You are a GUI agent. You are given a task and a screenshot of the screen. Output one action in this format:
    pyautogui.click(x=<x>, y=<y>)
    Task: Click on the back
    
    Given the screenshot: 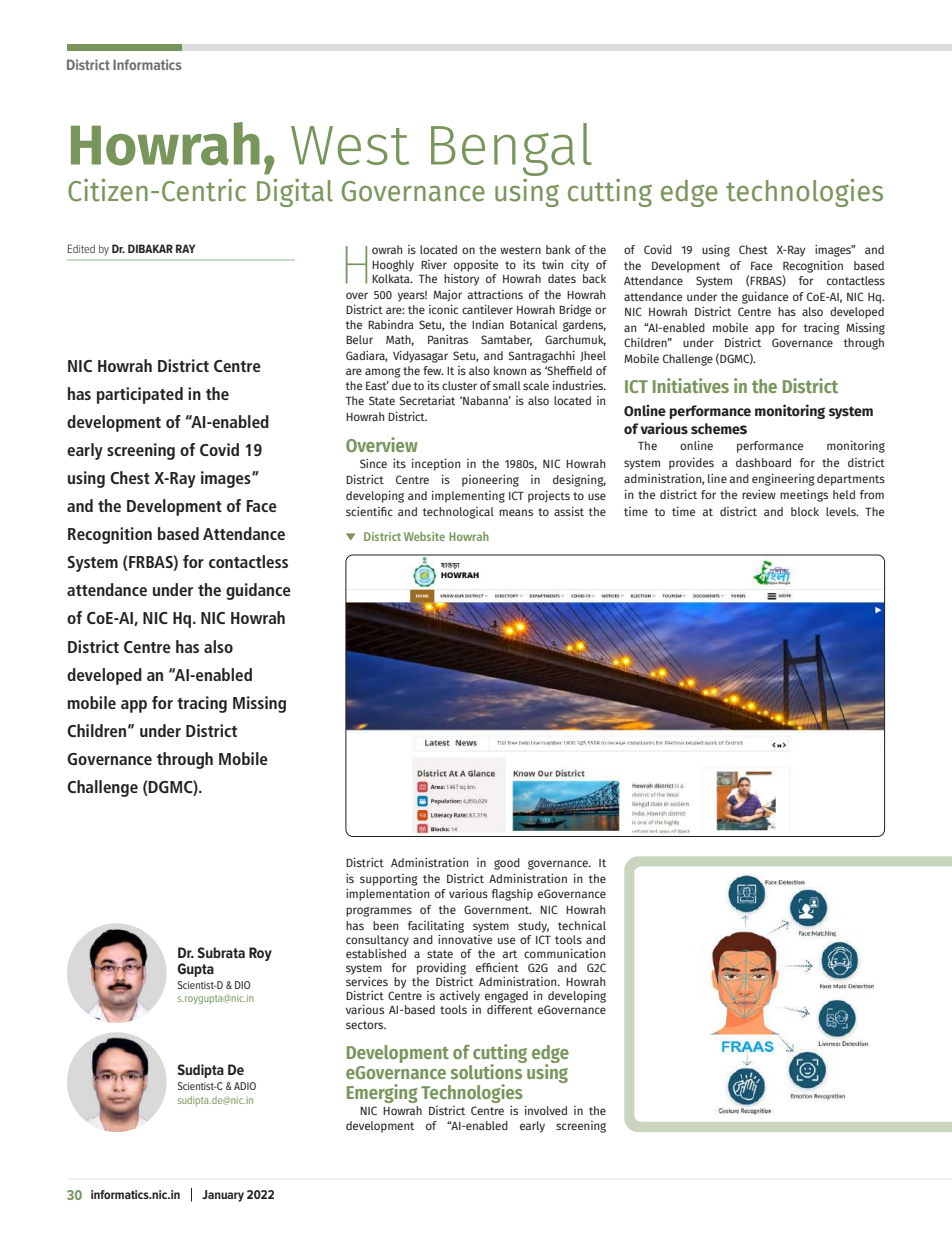 What is the action you would take?
    pyautogui.click(x=594, y=278)
